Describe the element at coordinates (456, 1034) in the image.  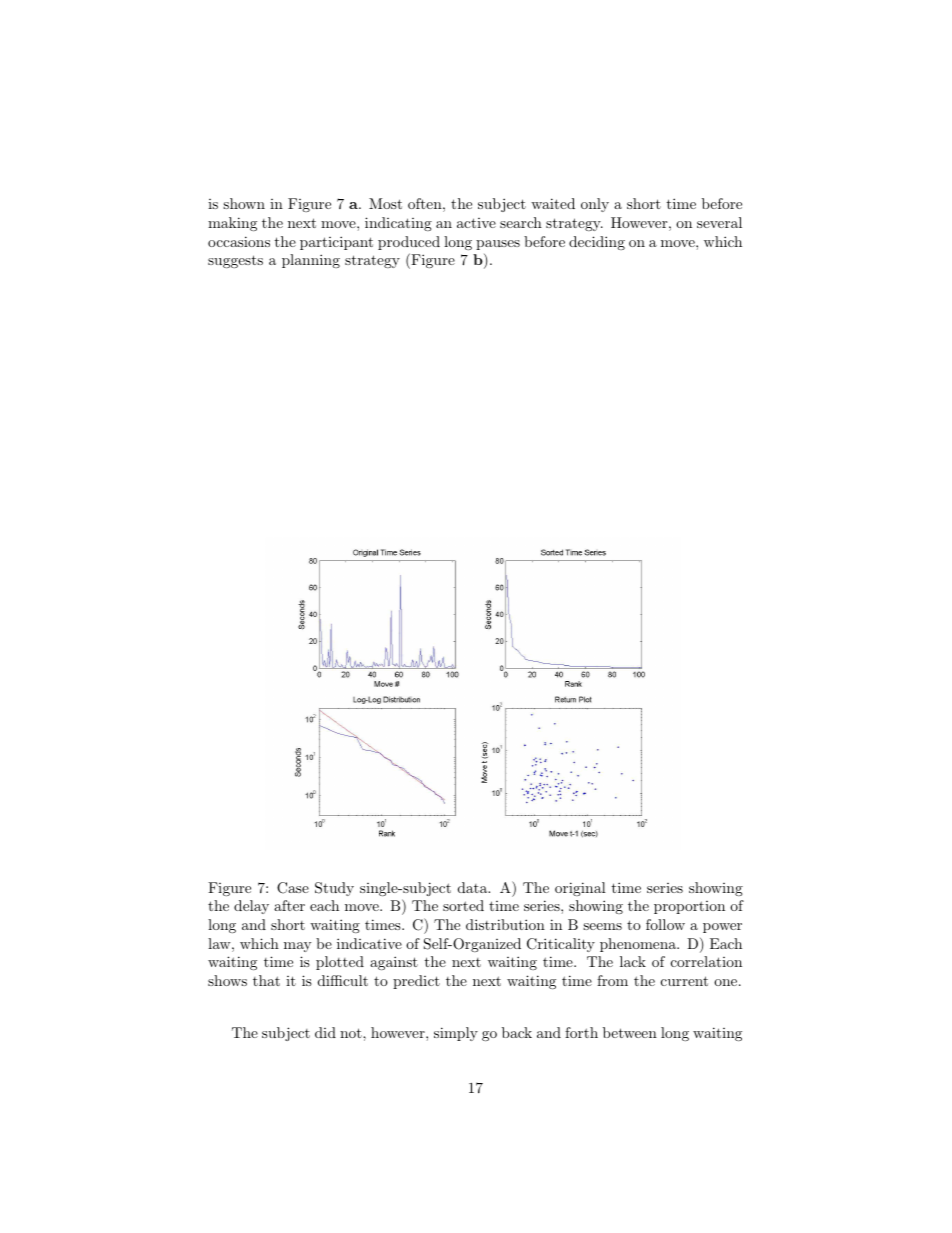
I see `simply` at that location.
